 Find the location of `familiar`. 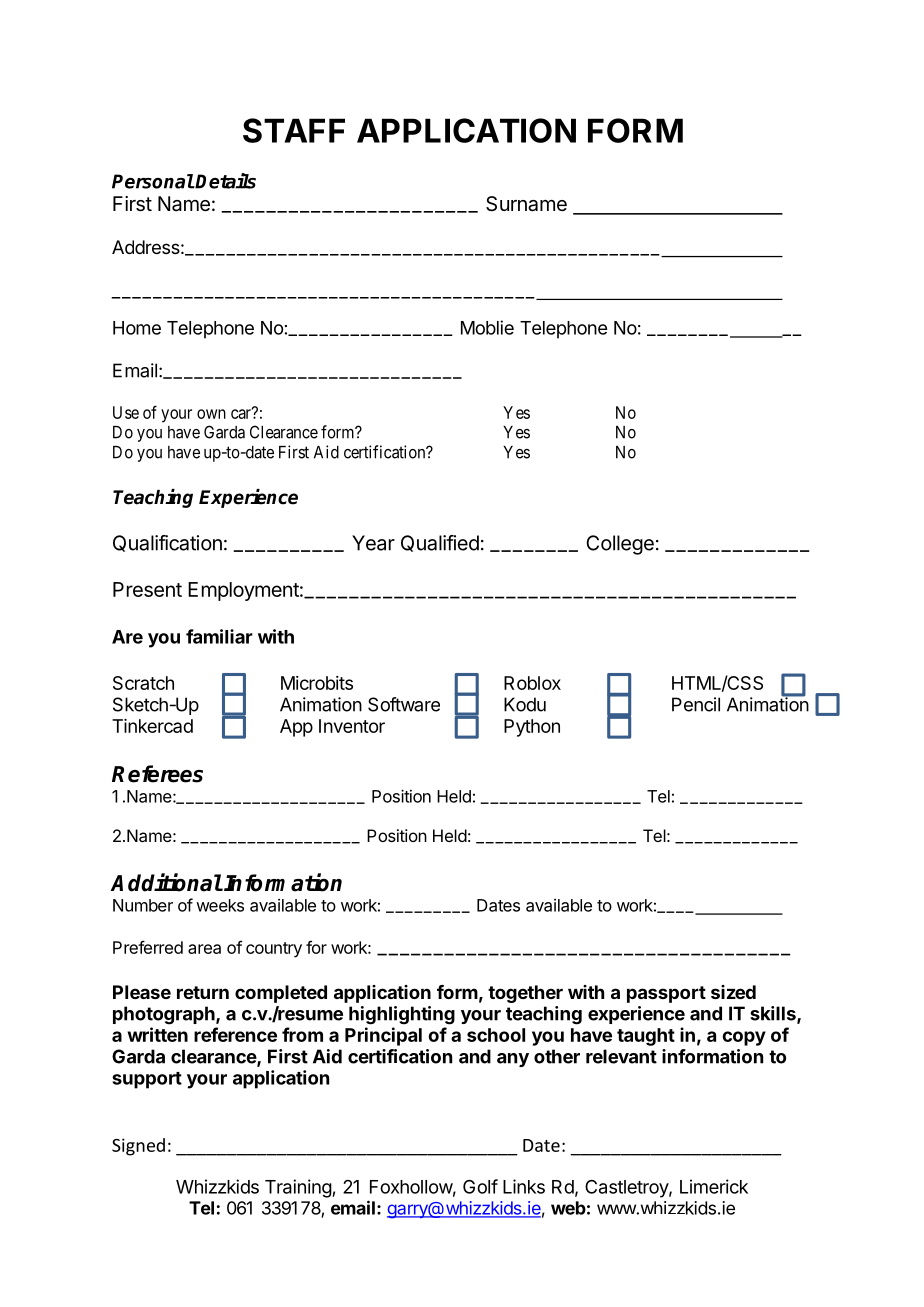

familiar is located at coordinates (219, 636).
